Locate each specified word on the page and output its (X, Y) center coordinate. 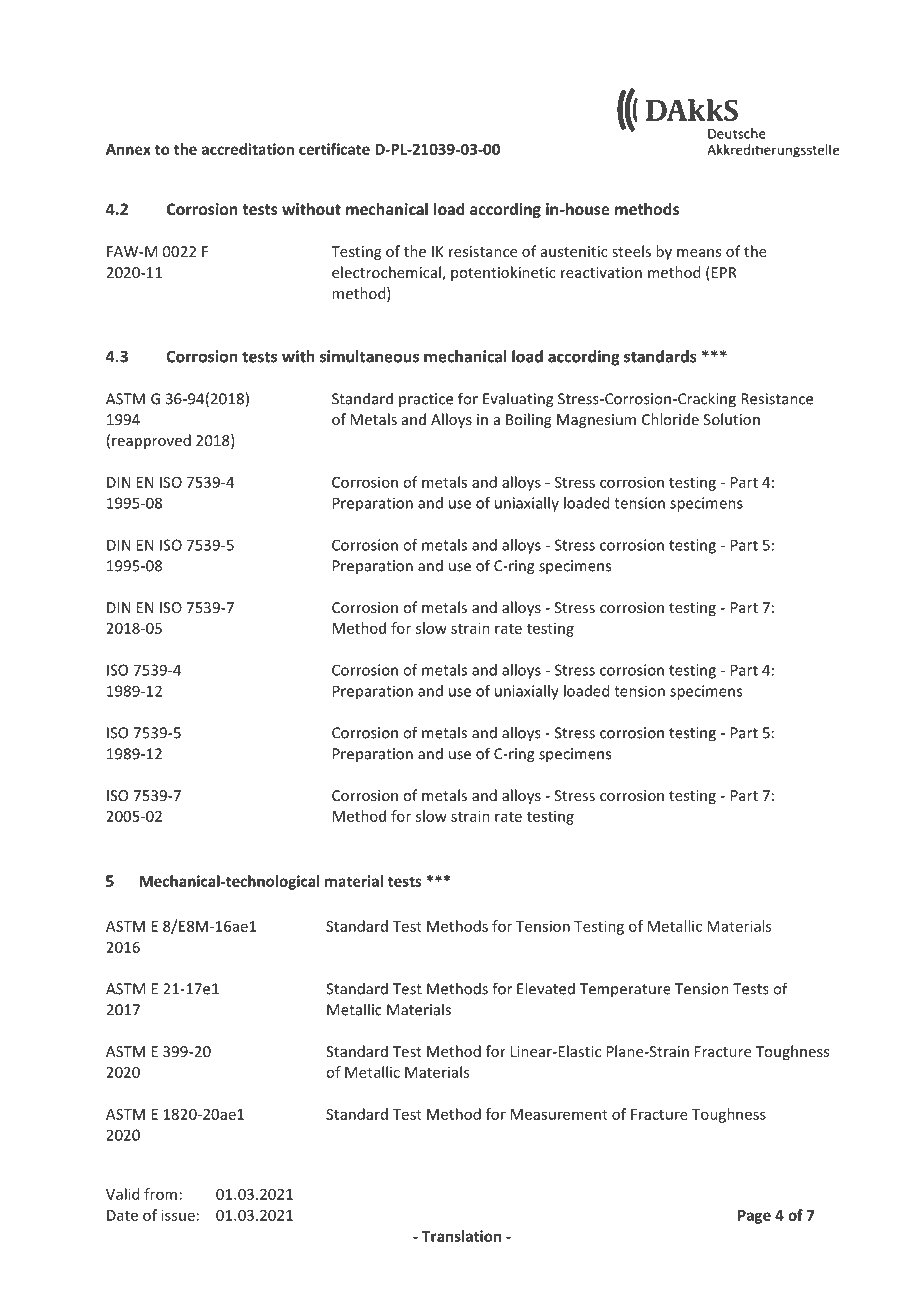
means (699, 253)
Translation (461, 1236)
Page (754, 1217)
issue (178, 1215)
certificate (334, 149)
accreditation (248, 149)
